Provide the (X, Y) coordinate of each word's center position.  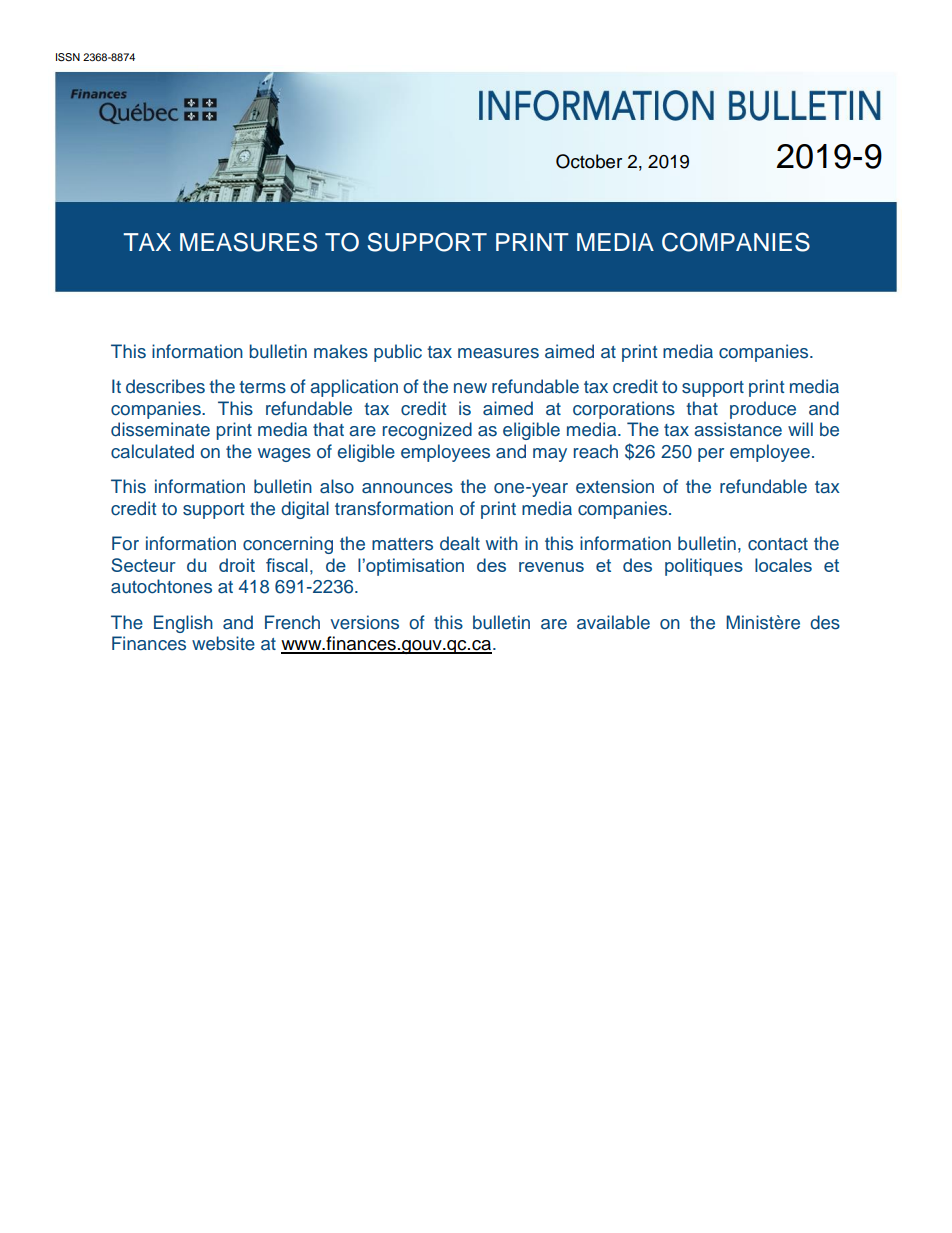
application (354, 388)
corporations (624, 410)
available (613, 622)
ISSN (68, 57)
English (183, 624)
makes (341, 351)
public (398, 353)
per (711, 455)
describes (165, 386)
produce (763, 410)
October (589, 161)
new (470, 388)
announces (407, 488)
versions (364, 622)
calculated (152, 451)
